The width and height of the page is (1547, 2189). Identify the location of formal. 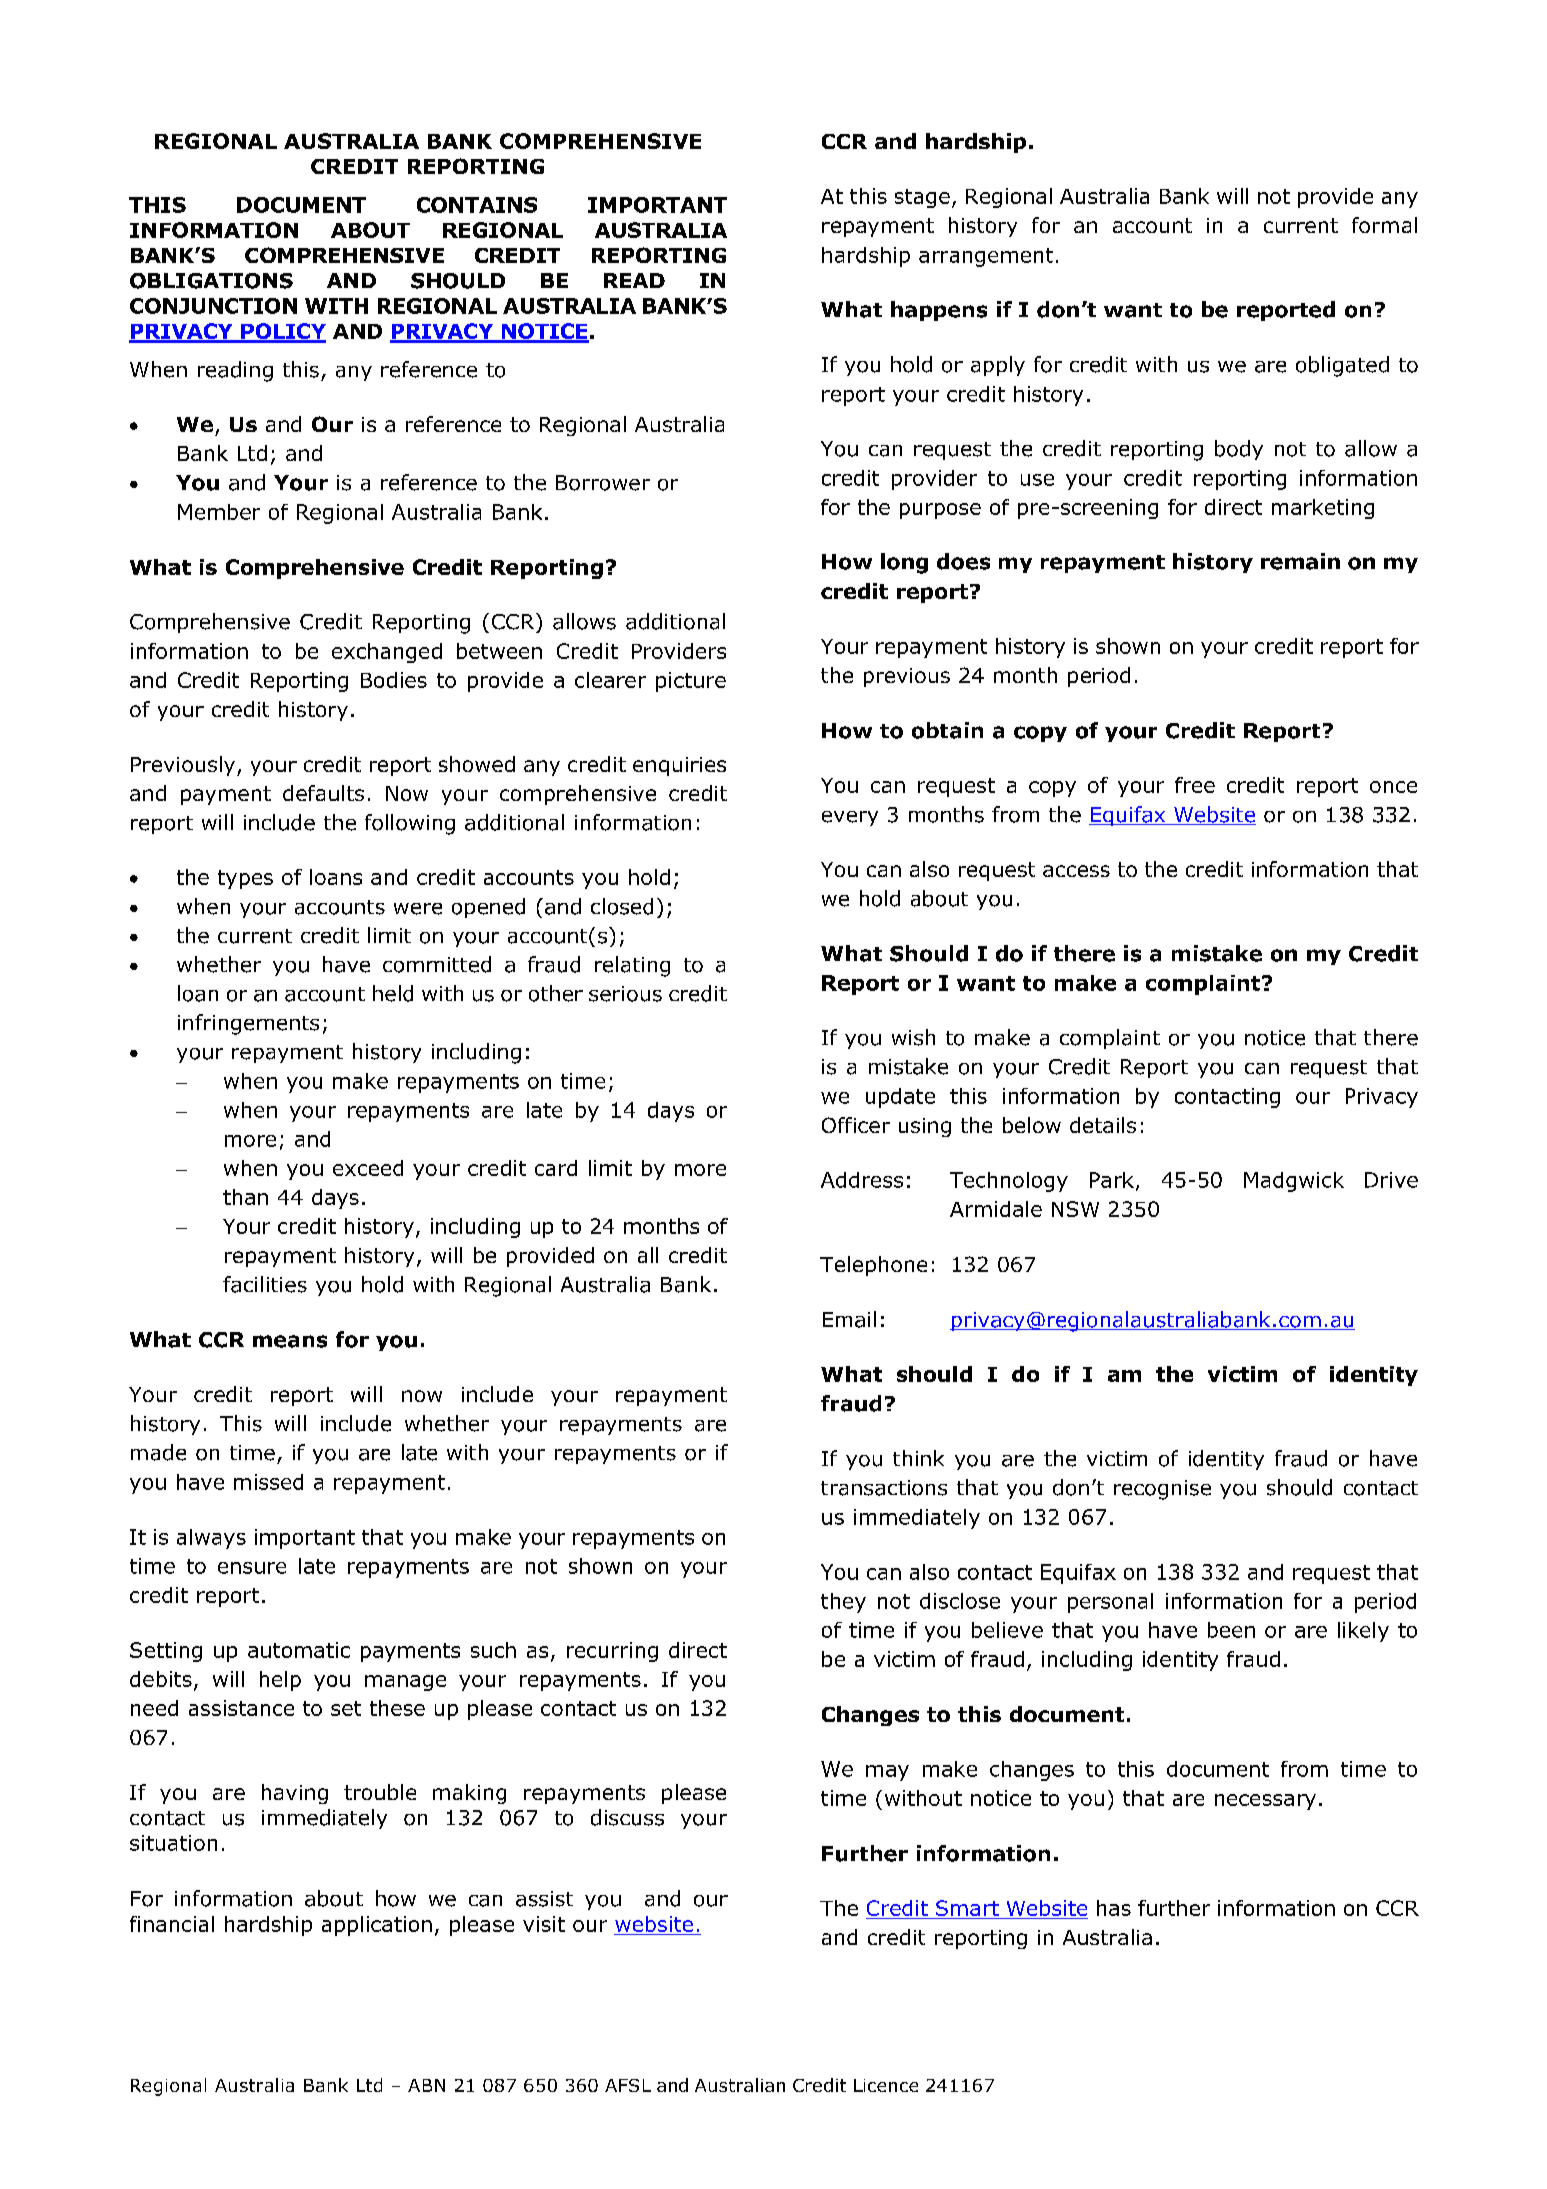
(1384, 225).
